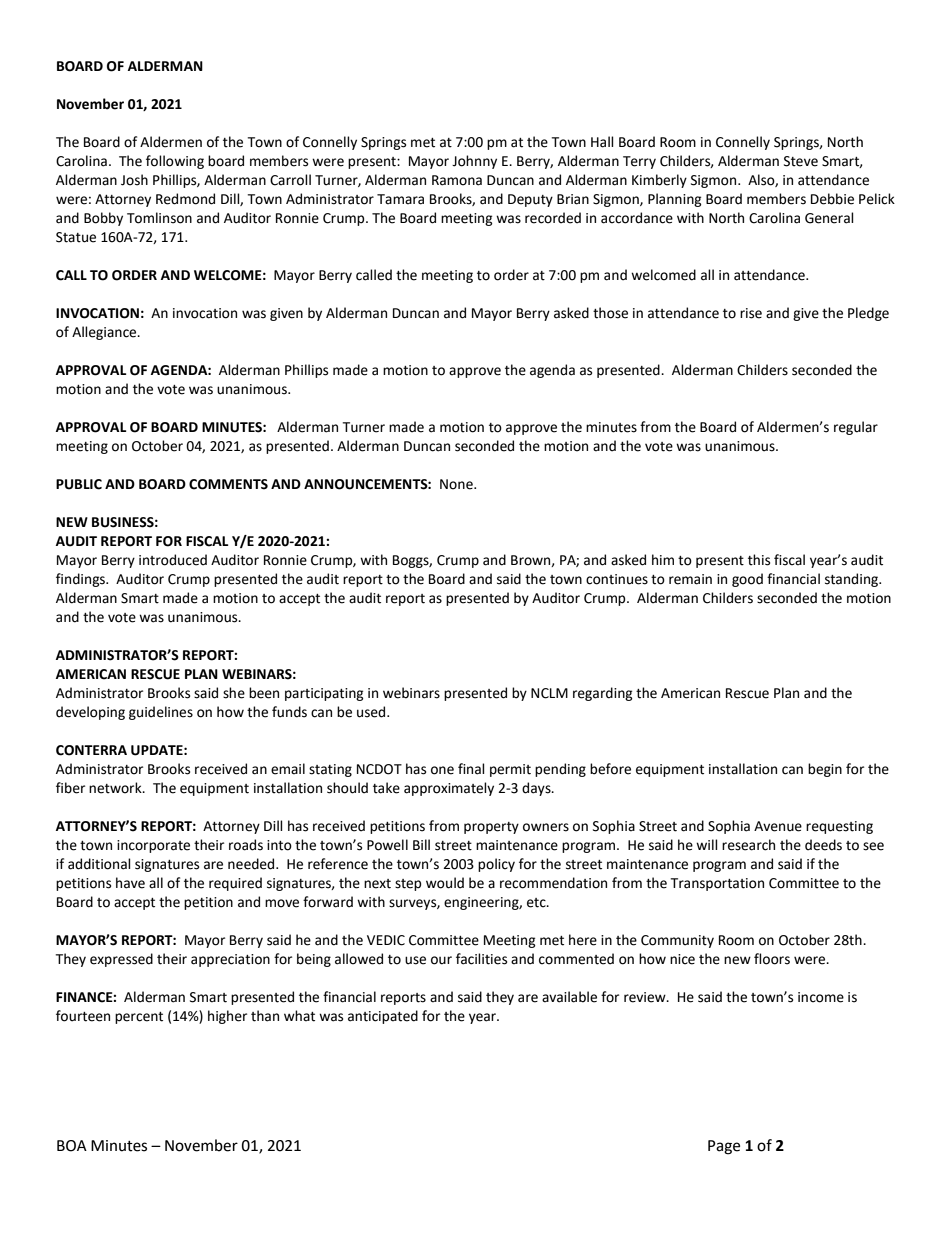 This screenshot has height=1233, width=952. I want to click on percent, so click(139, 1018).
